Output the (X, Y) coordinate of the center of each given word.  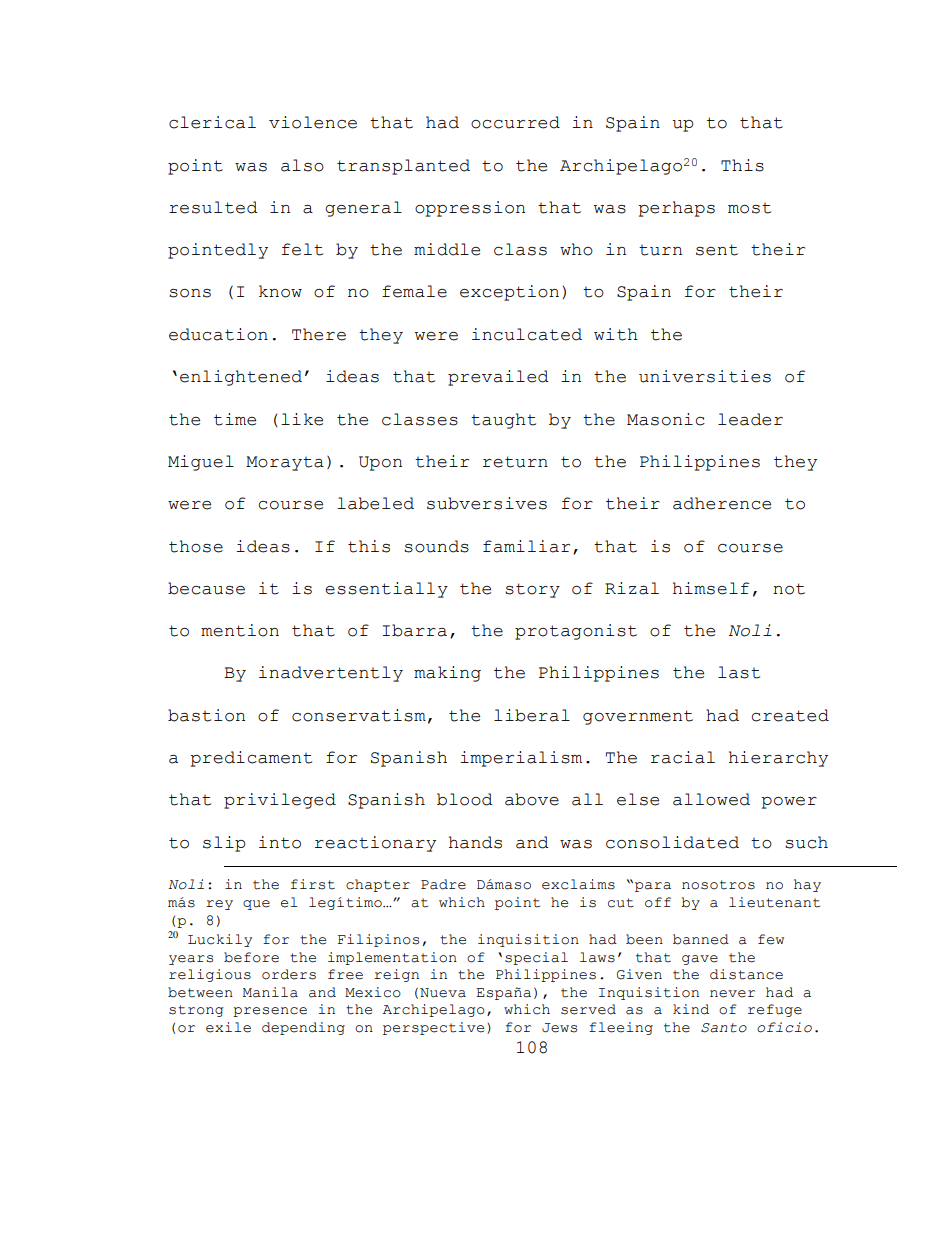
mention (240, 630)
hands (475, 842)
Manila (270, 992)
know (280, 291)
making (447, 674)
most (749, 208)
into (280, 842)
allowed (711, 799)
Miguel (201, 463)
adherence (722, 503)
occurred (515, 122)
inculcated (527, 334)
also (302, 165)
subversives (487, 503)
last (739, 672)
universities (705, 376)
